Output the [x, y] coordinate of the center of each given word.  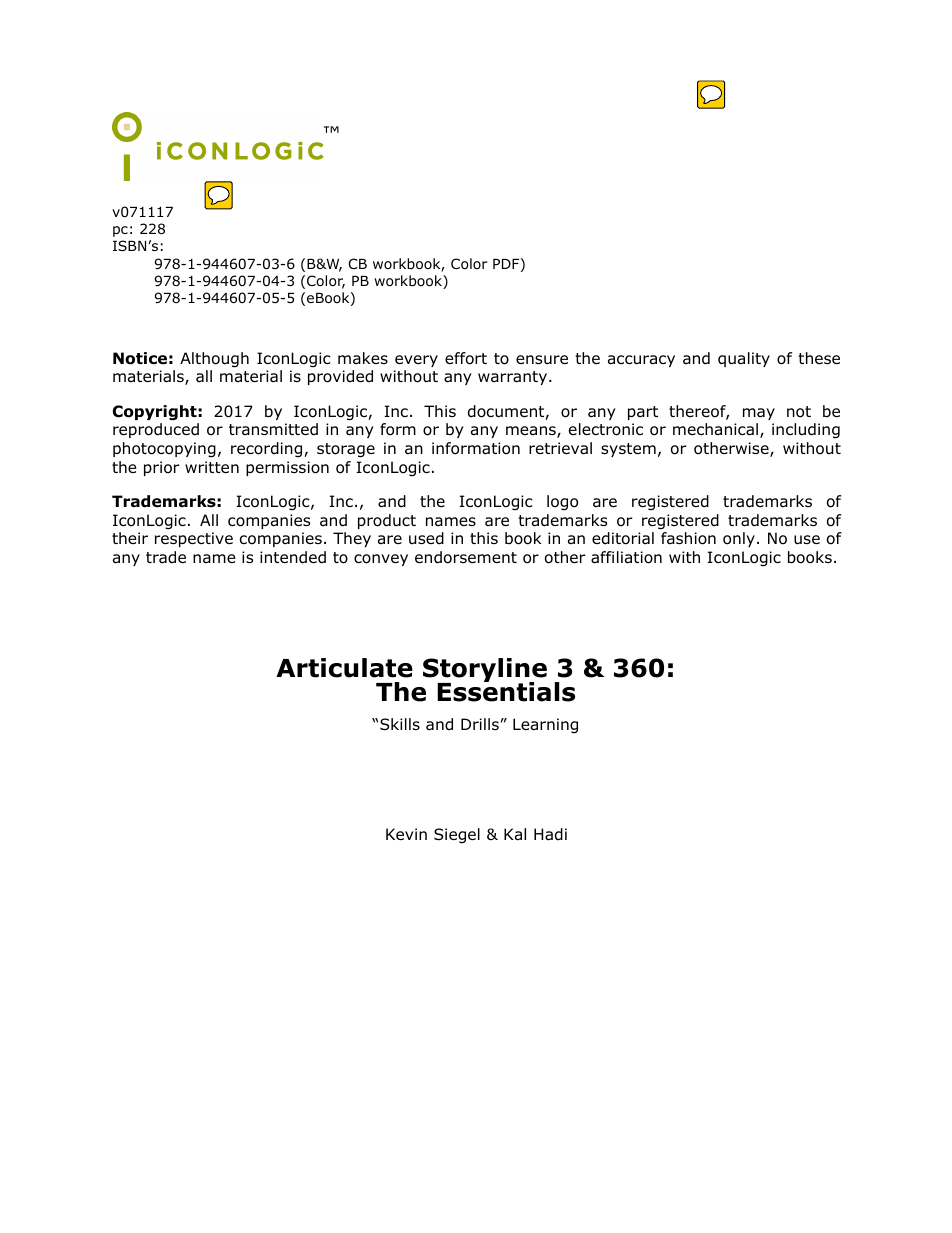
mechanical [715, 429]
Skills [400, 724]
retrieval [560, 448]
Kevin [406, 834]
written [212, 467]
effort [466, 358]
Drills [480, 724]
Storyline [485, 671]
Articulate [344, 668]
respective [194, 539]
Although [214, 360]
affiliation [626, 557]
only [739, 539]
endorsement [466, 557]
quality [744, 359]
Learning [545, 725]
